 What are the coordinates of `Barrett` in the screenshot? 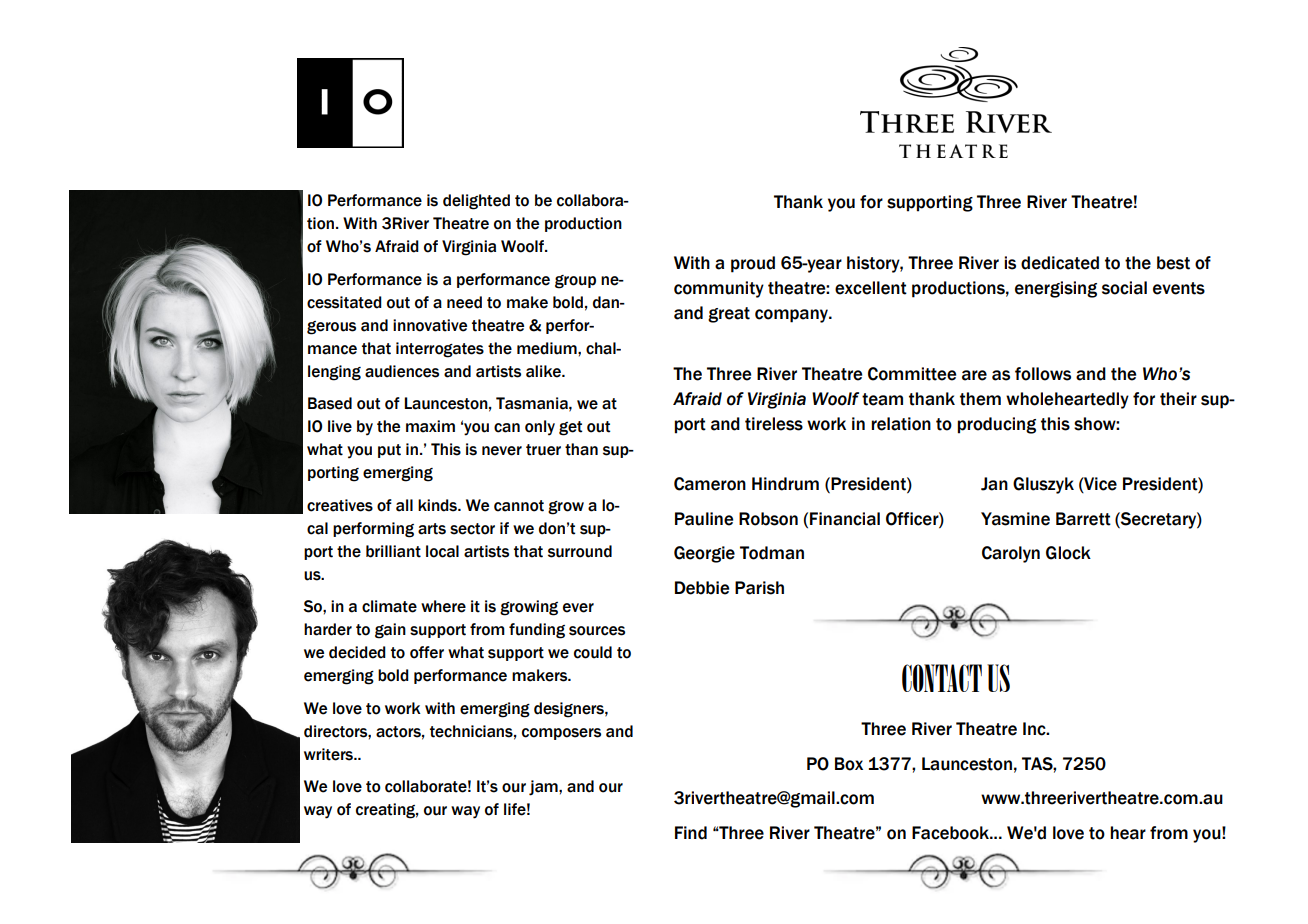 It's located at (1083, 519).
